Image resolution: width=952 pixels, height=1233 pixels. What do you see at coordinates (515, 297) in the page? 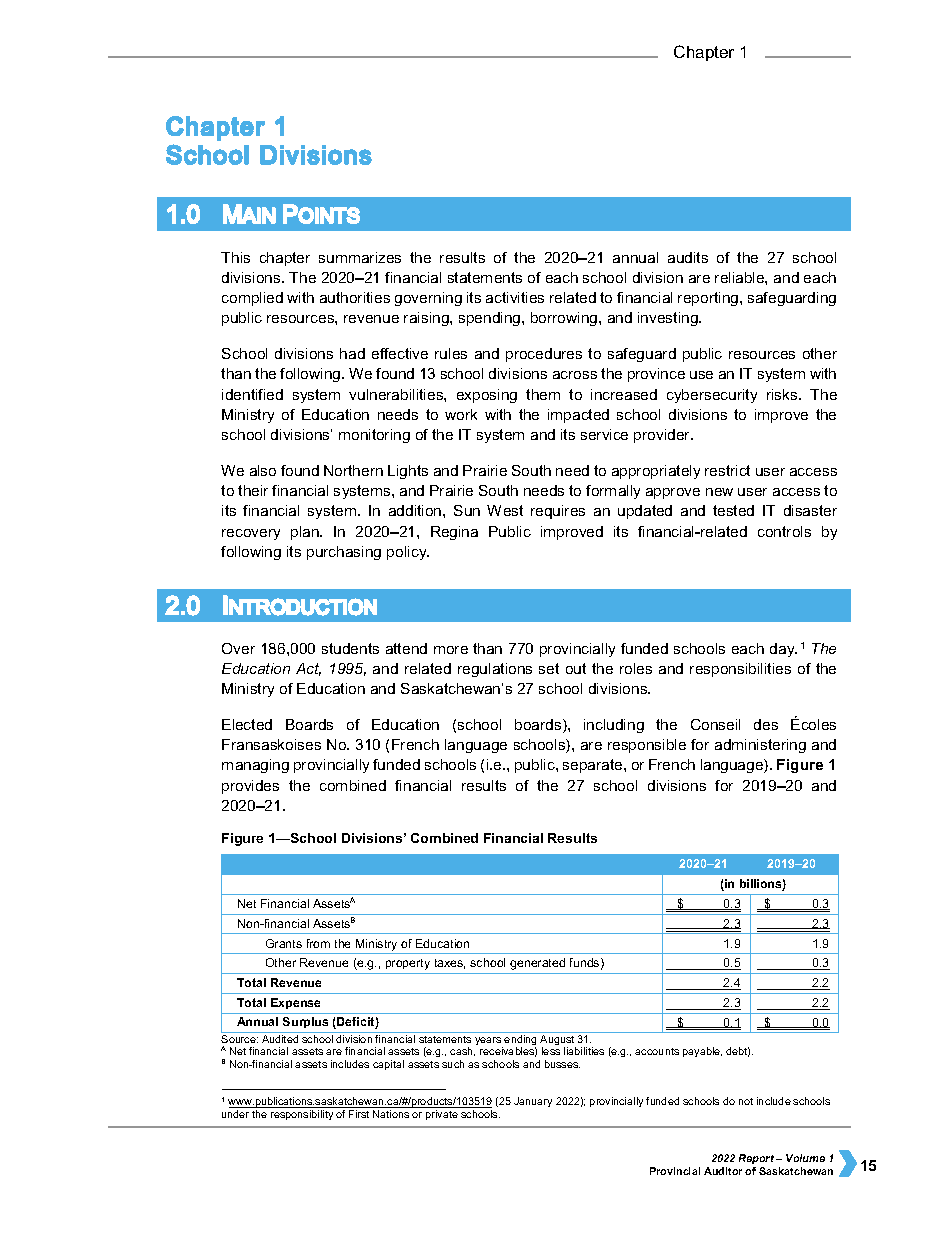
I see `activities` at bounding box center [515, 297].
